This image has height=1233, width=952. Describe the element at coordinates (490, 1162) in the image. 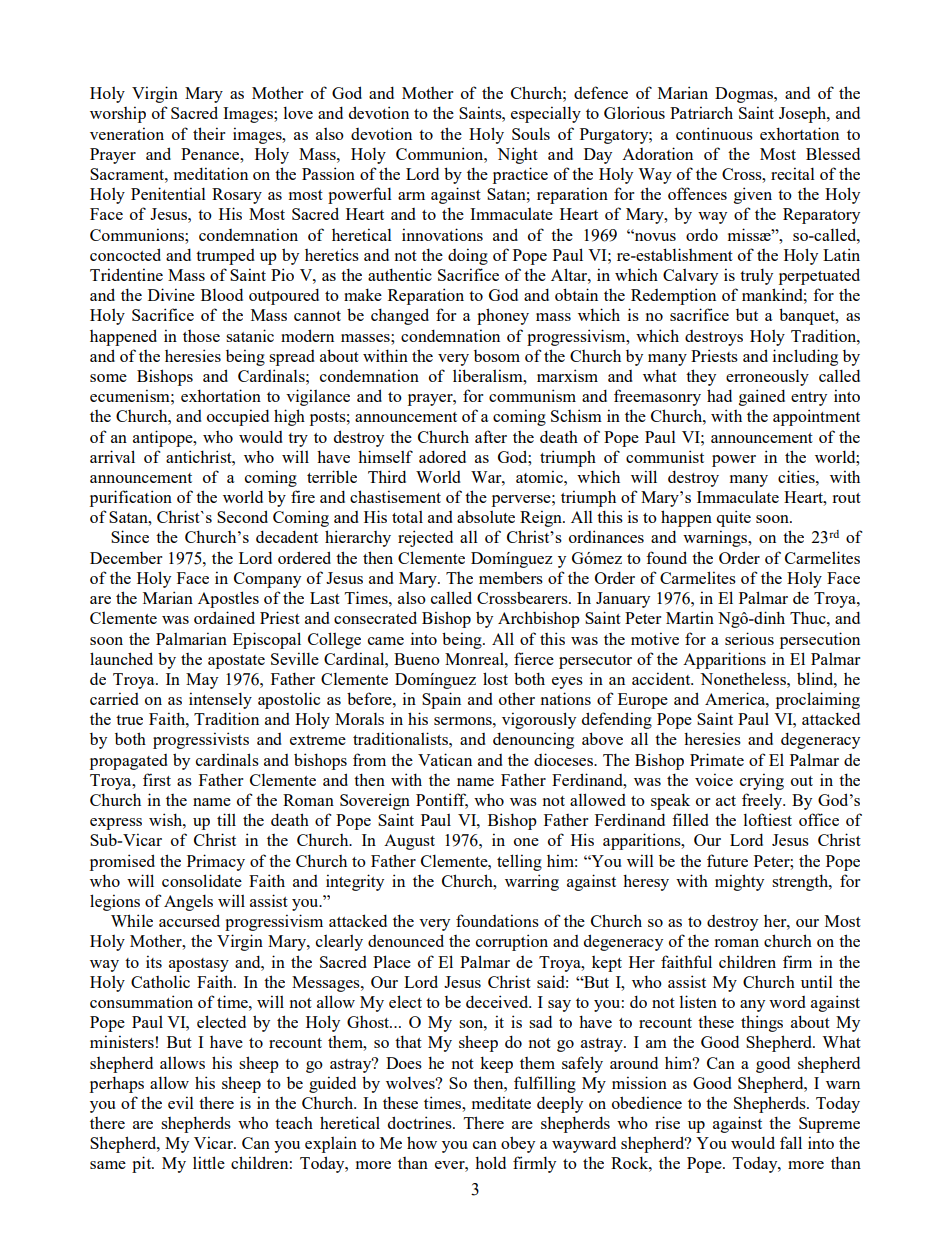

I see `hold` at that location.
